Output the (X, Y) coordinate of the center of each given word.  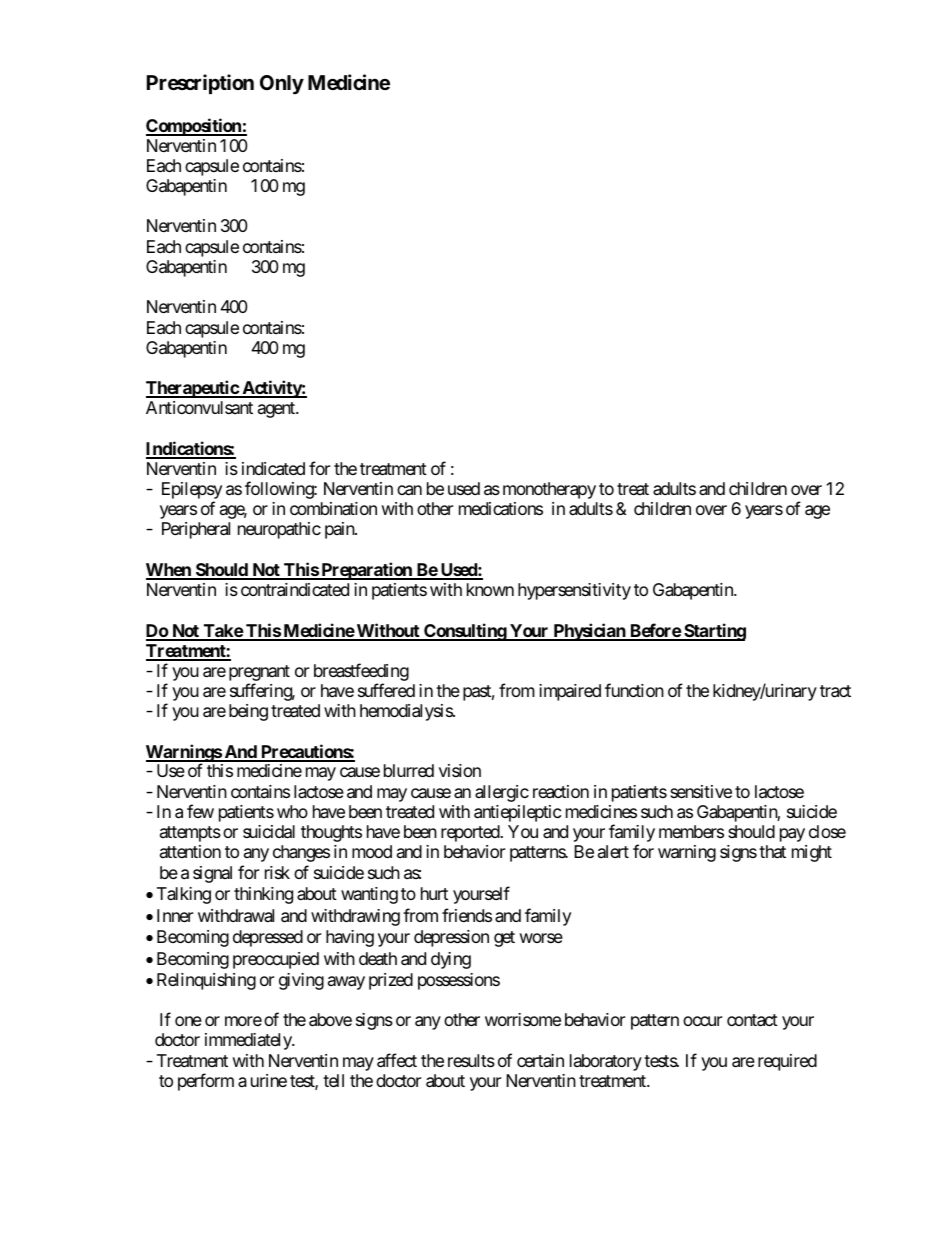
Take (223, 632)
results (471, 1060)
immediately (249, 1041)
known (490, 589)
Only (282, 85)
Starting (714, 632)
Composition (194, 127)
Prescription (200, 84)
